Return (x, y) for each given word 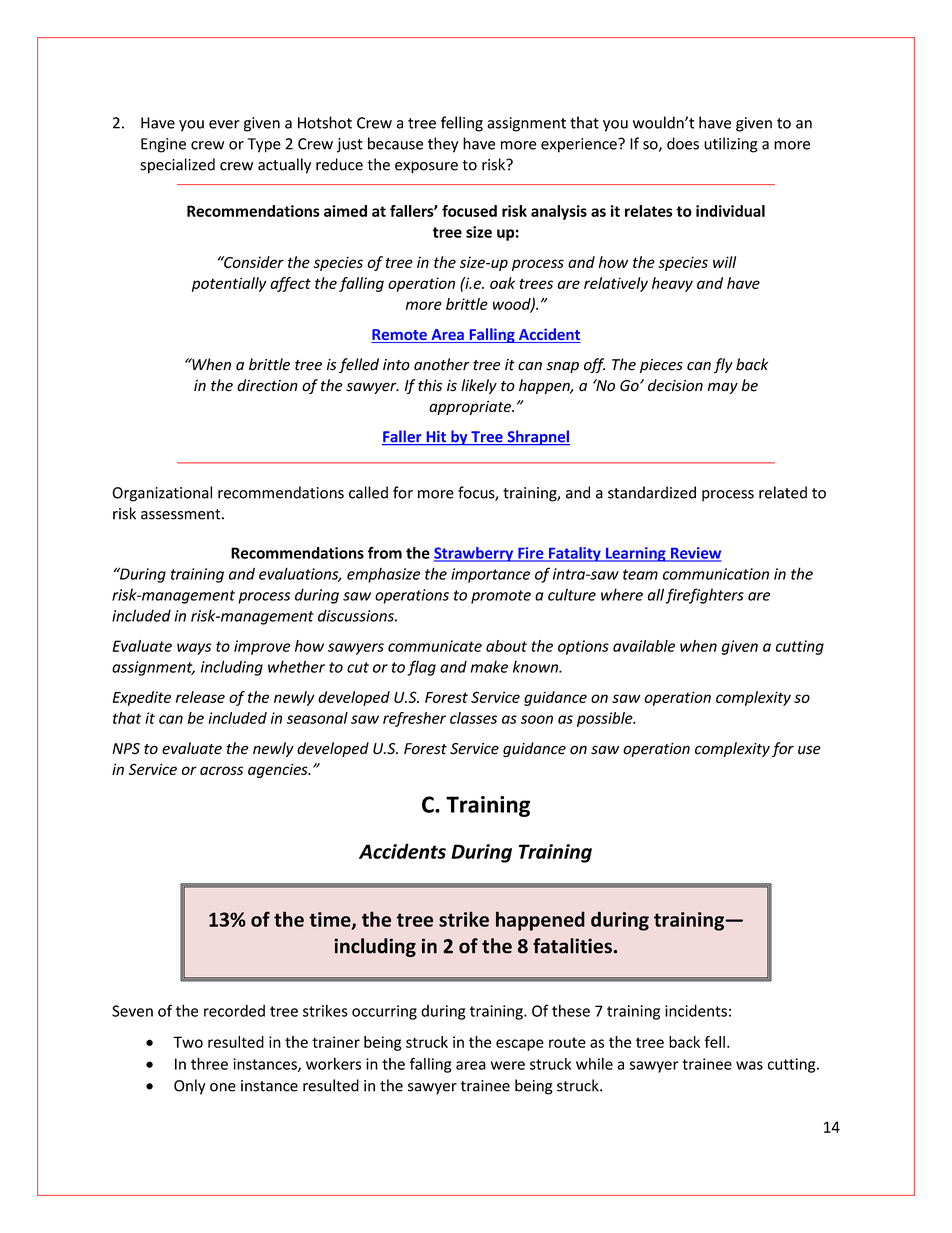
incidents (696, 1010)
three (209, 1064)
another (442, 364)
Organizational (162, 494)
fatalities (572, 946)
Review (695, 554)
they (443, 145)
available (644, 646)
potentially (229, 284)
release (200, 697)
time (331, 920)
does (683, 143)
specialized (177, 166)
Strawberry (475, 554)
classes (473, 718)
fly (723, 365)
